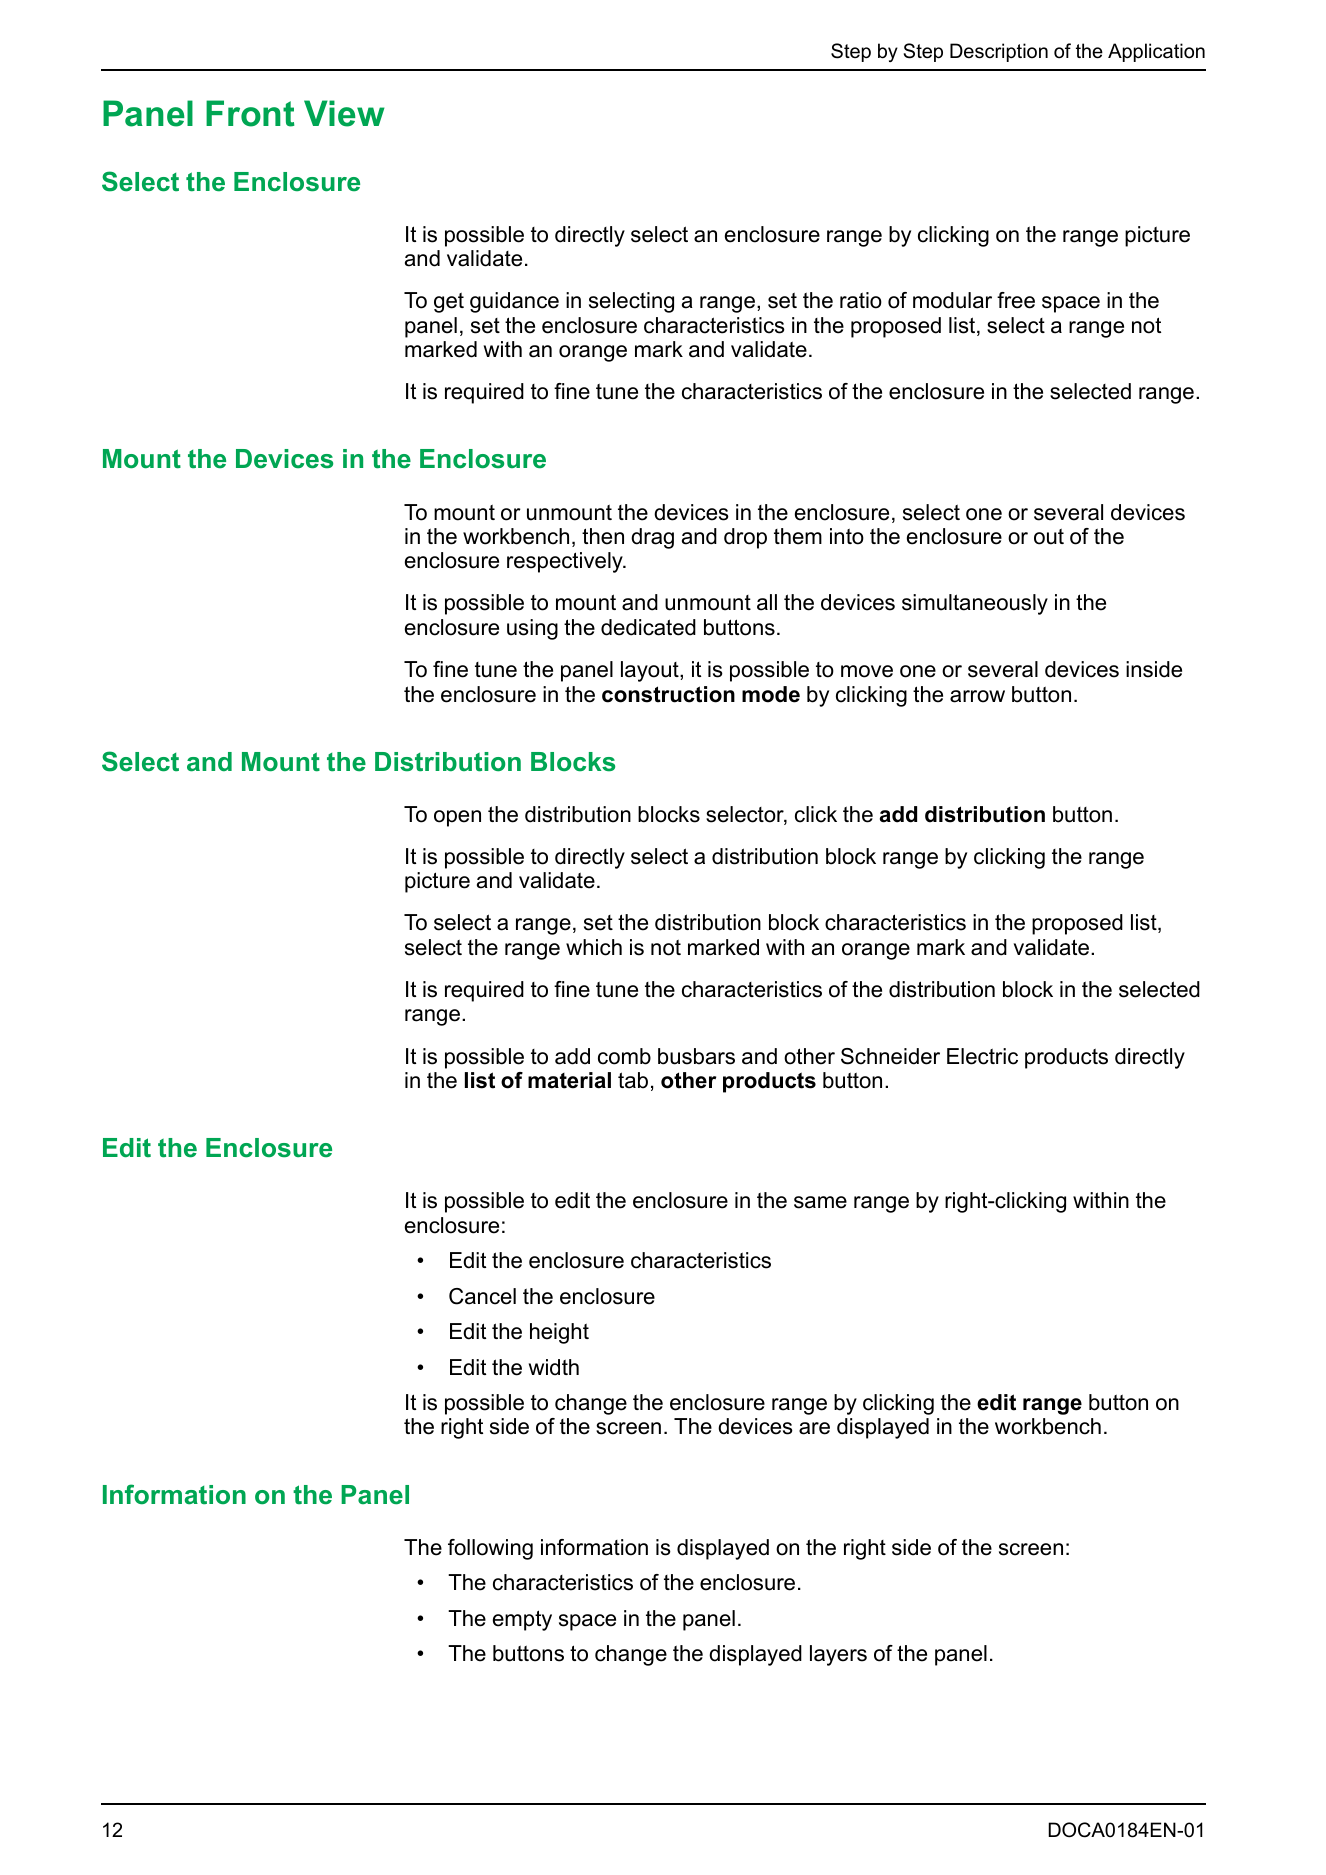 The image size is (1326, 1875). What do you see at coordinates (344, 113) in the screenshot?
I see `View` at bounding box center [344, 113].
